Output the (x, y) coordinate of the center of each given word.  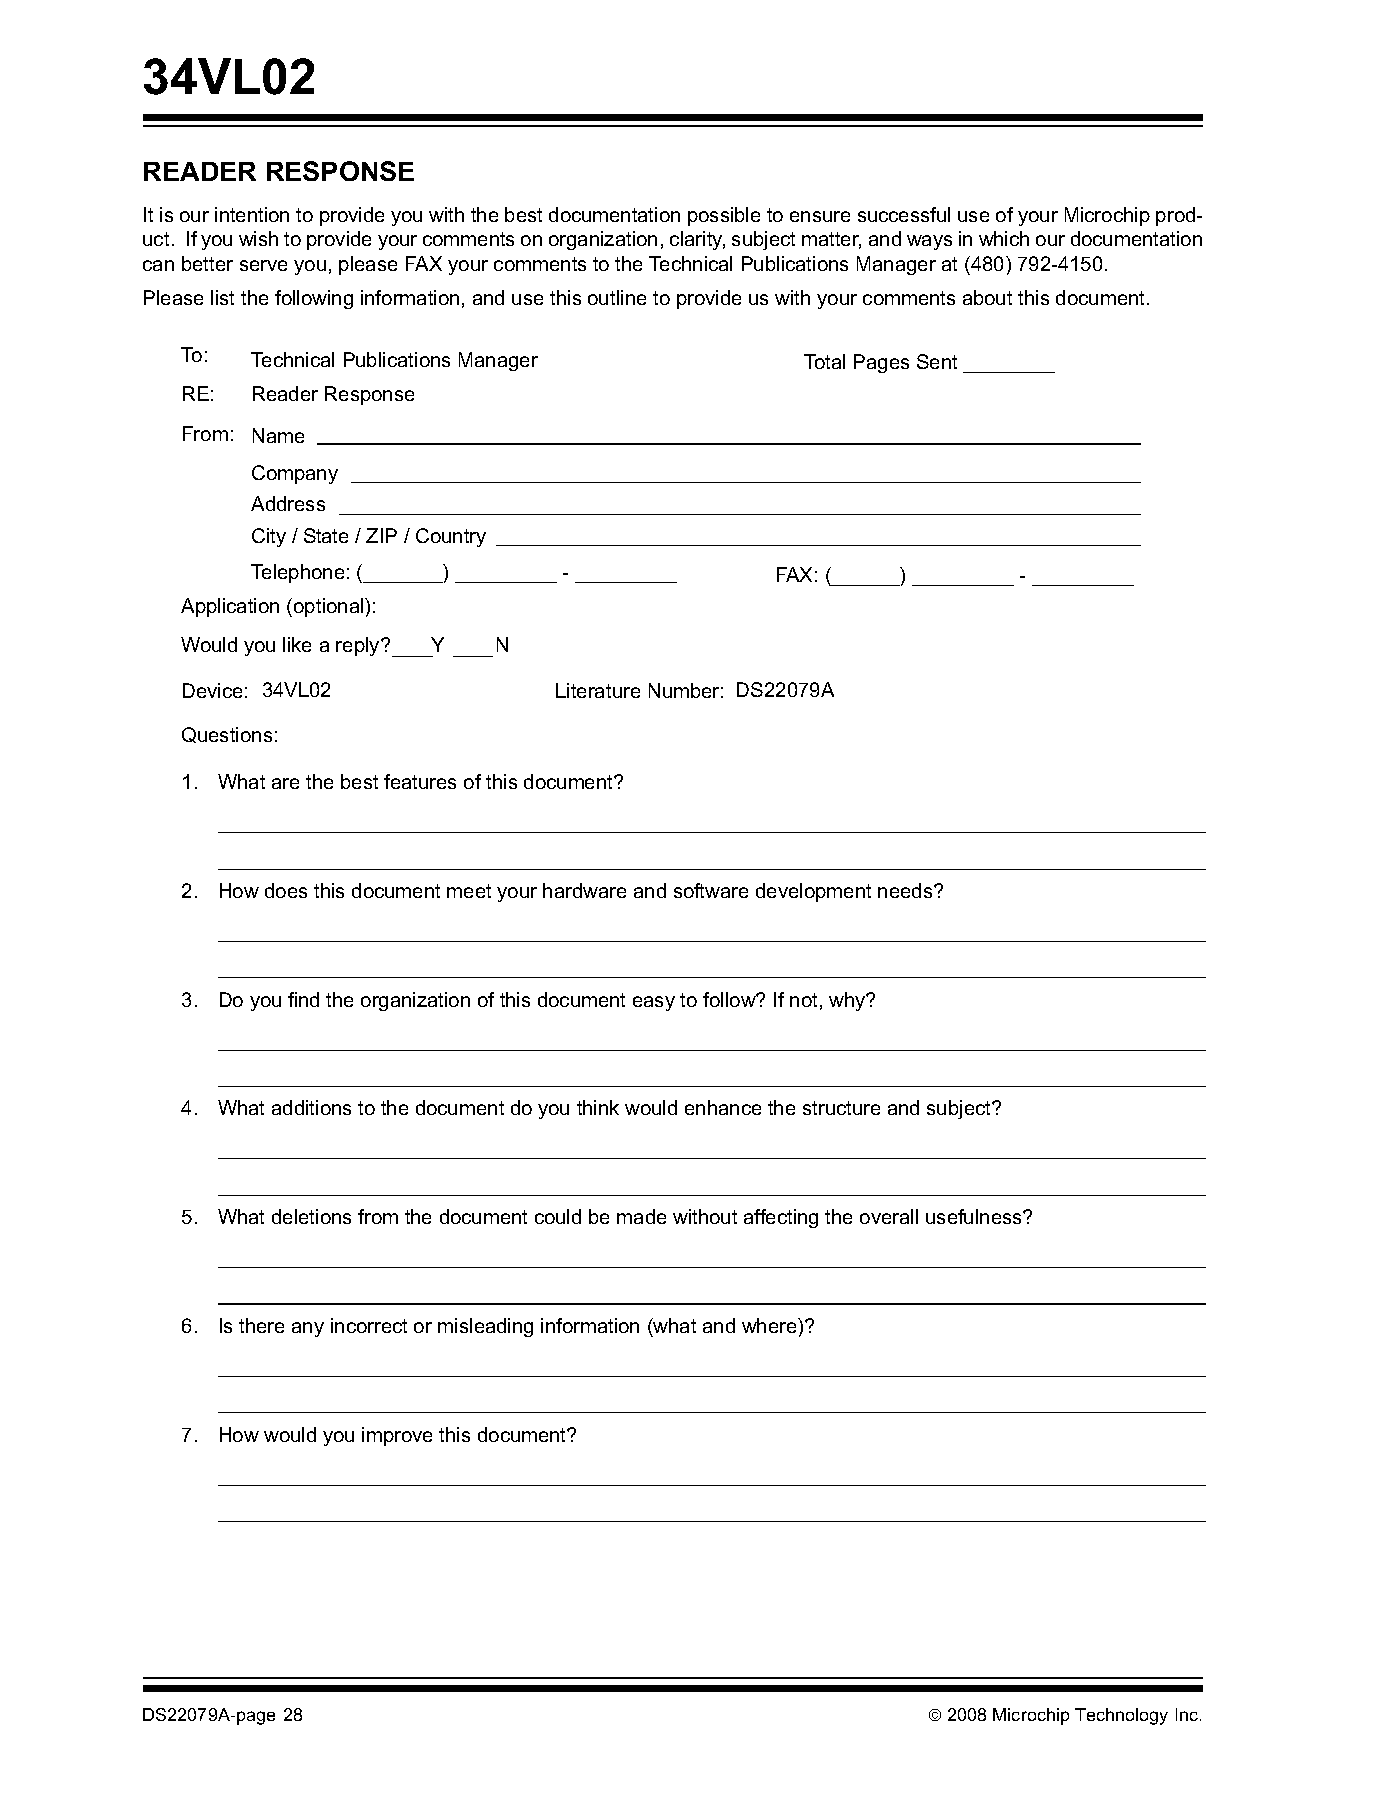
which (1004, 238)
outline (617, 297)
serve (263, 265)
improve (397, 1436)
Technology (1121, 1716)
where (770, 1325)
